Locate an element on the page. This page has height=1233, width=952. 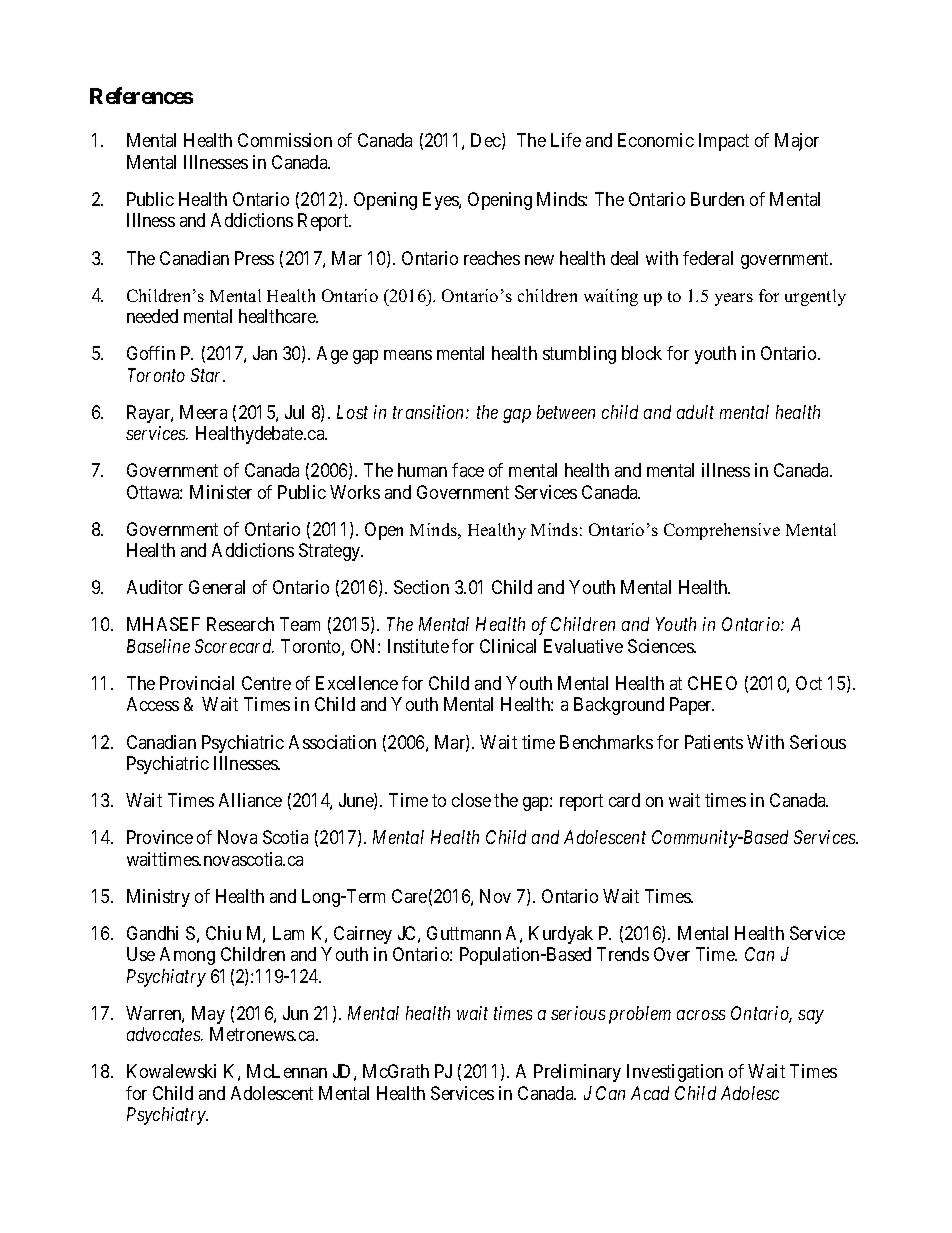
Kowalewski is located at coordinates (171, 1071).
